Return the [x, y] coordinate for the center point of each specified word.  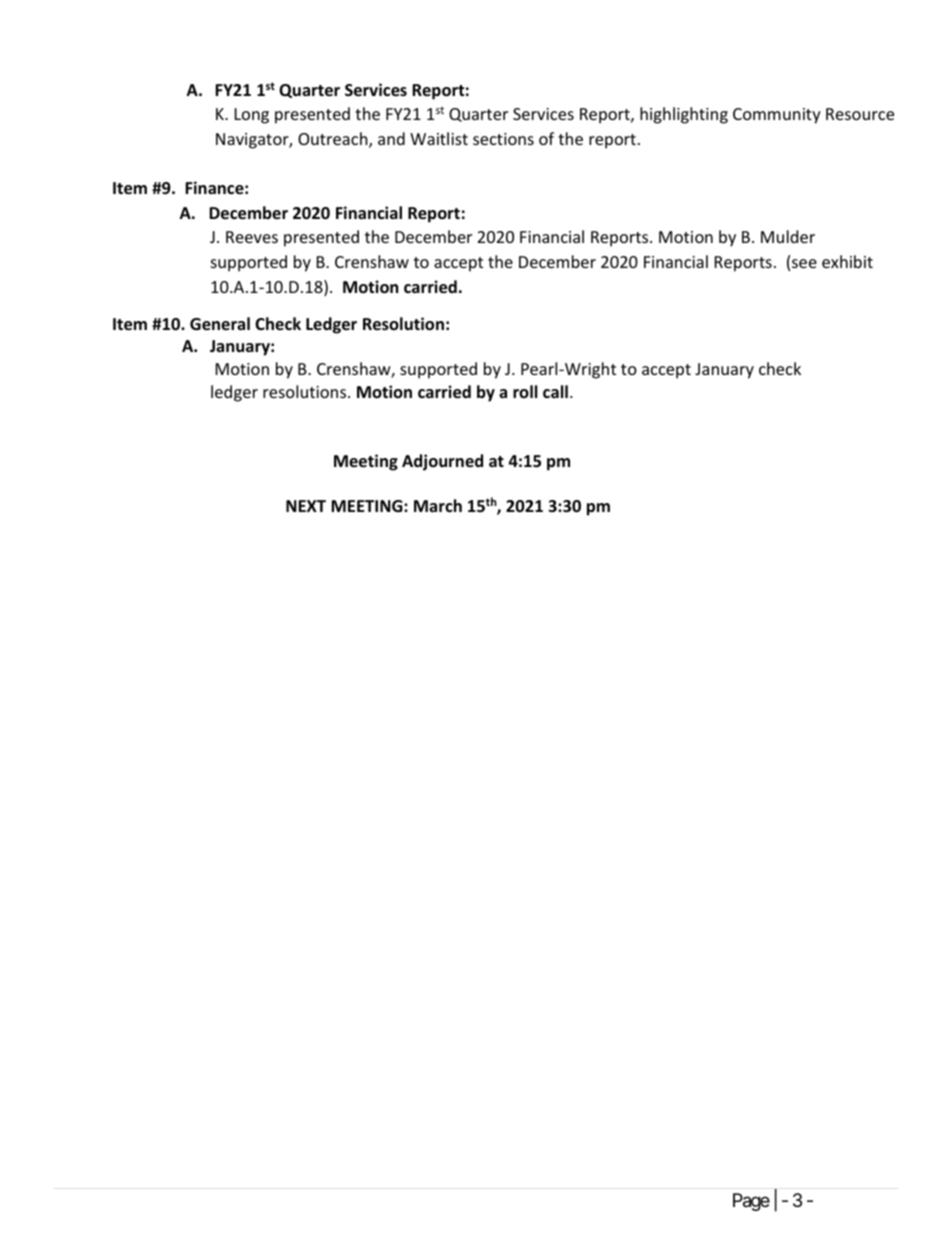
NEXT [306, 506]
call [555, 391]
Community [777, 116]
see [804, 263]
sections [503, 139]
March [438, 505]
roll [525, 391]
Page [751, 1202]
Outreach [334, 140]
